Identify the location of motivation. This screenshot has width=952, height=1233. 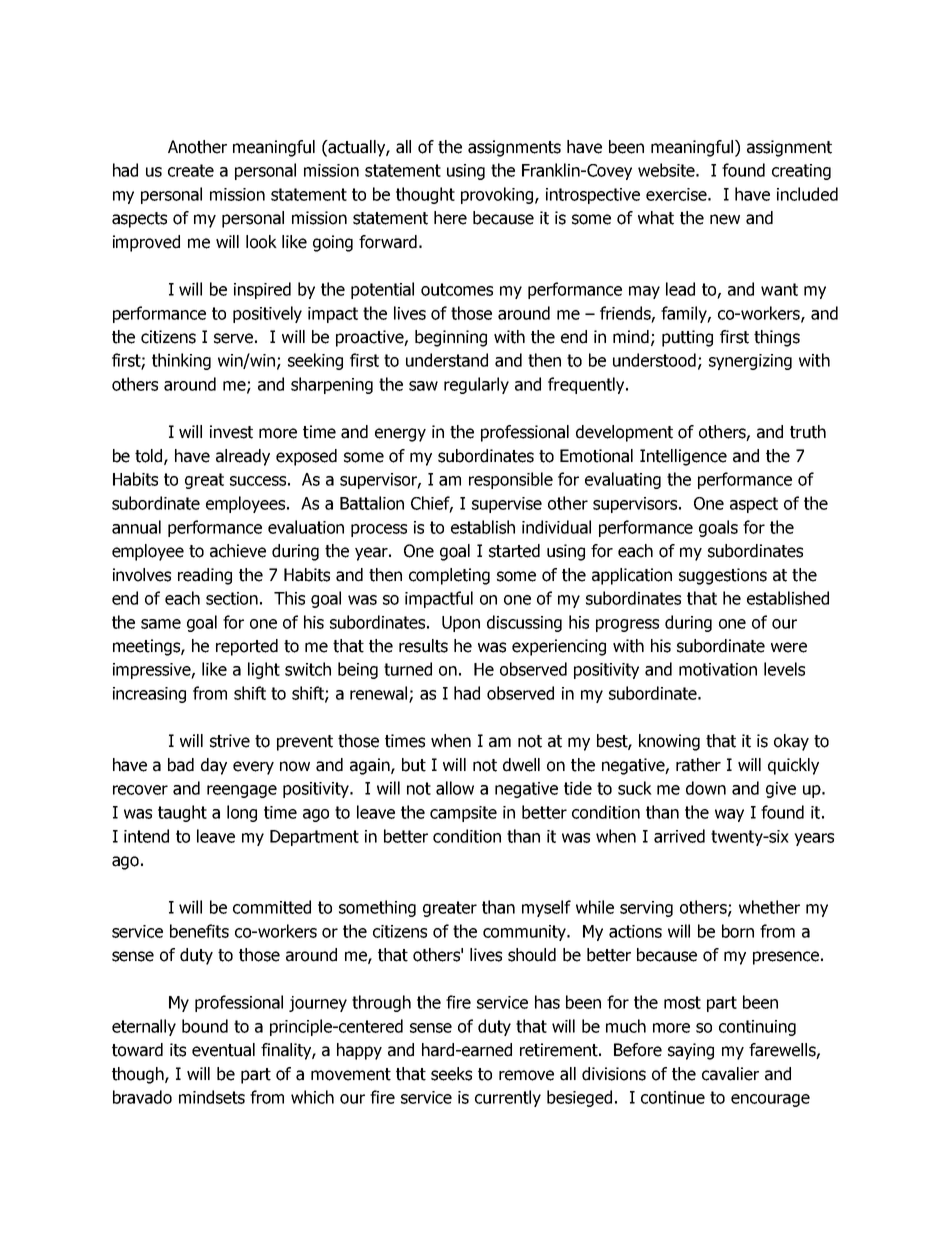
(718, 669).
